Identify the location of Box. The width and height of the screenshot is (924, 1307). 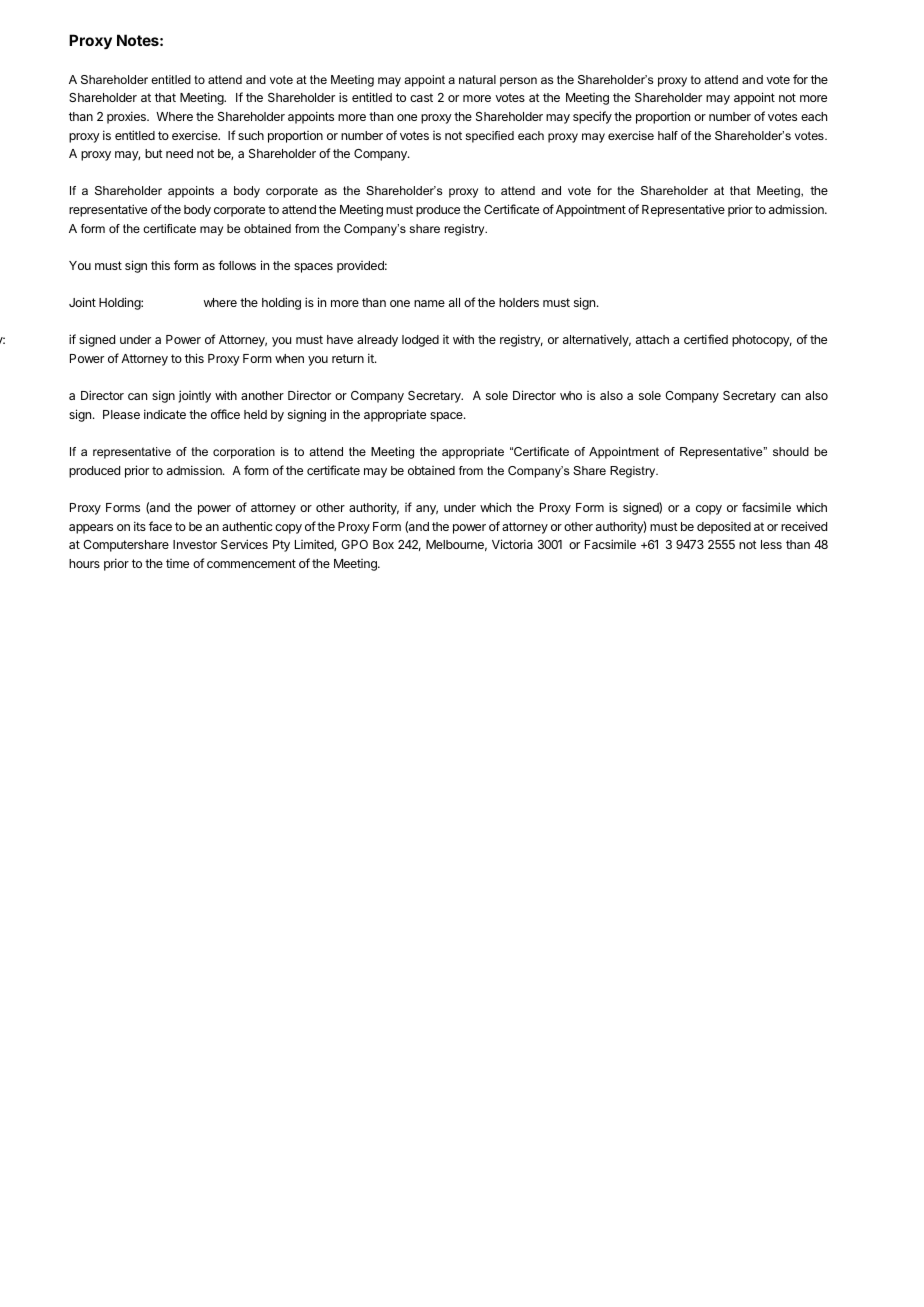
(383, 544).
